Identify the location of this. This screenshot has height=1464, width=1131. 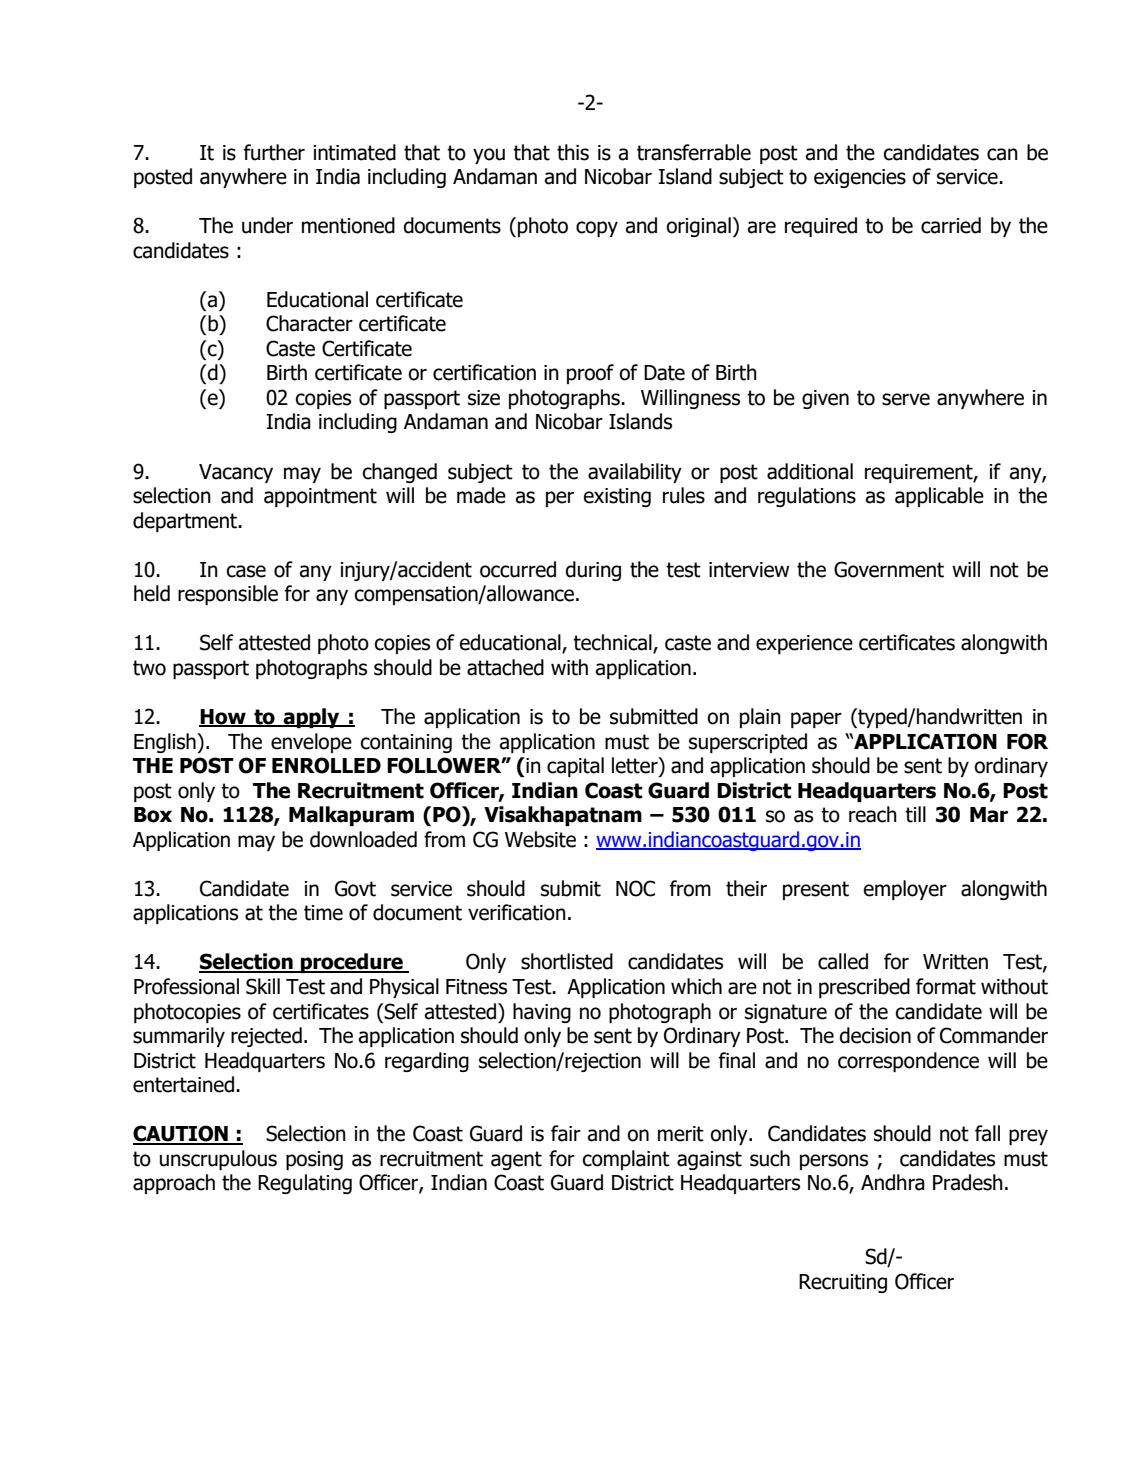
(573, 152).
